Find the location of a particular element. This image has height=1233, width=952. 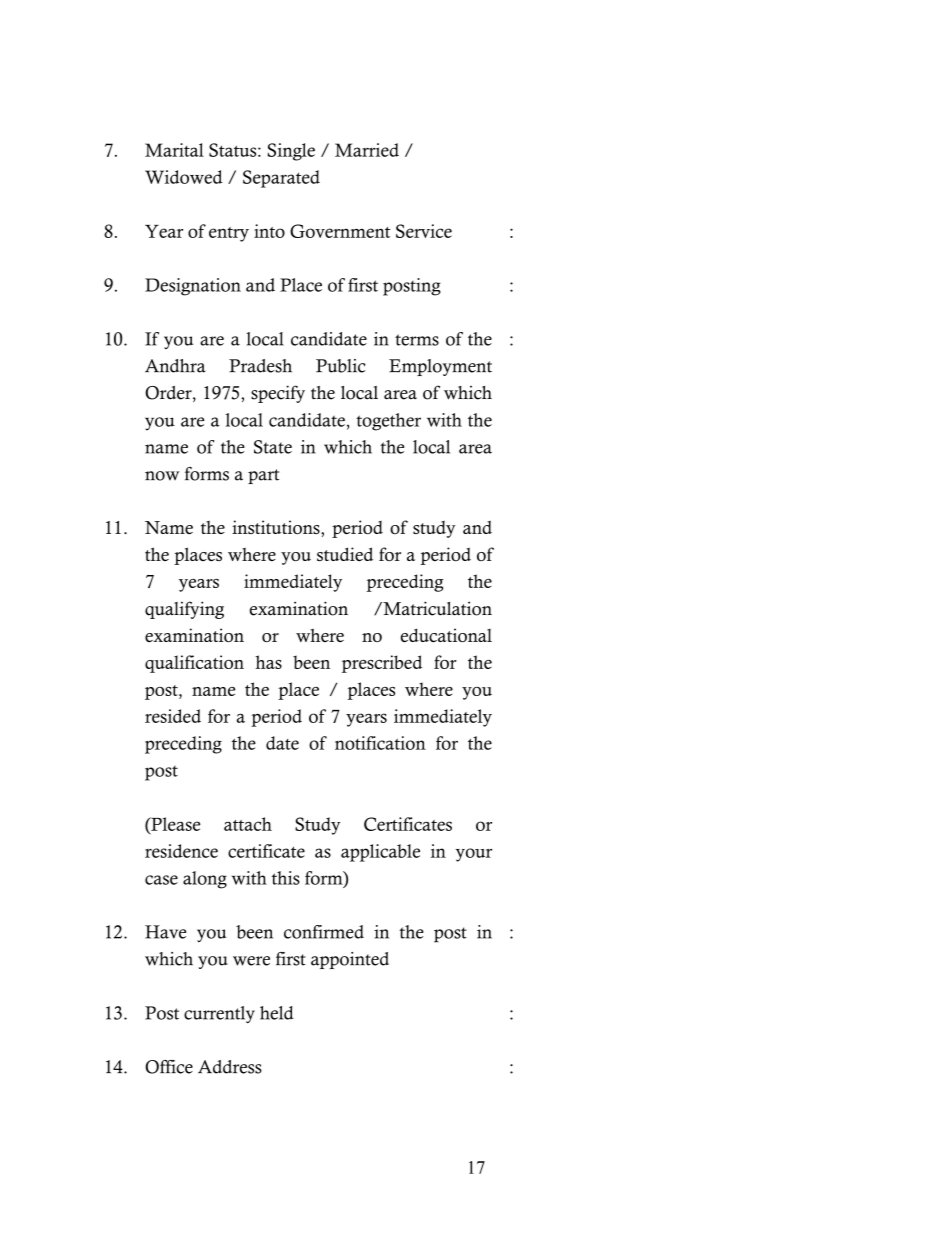

studied is located at coordinates (345, 554).
